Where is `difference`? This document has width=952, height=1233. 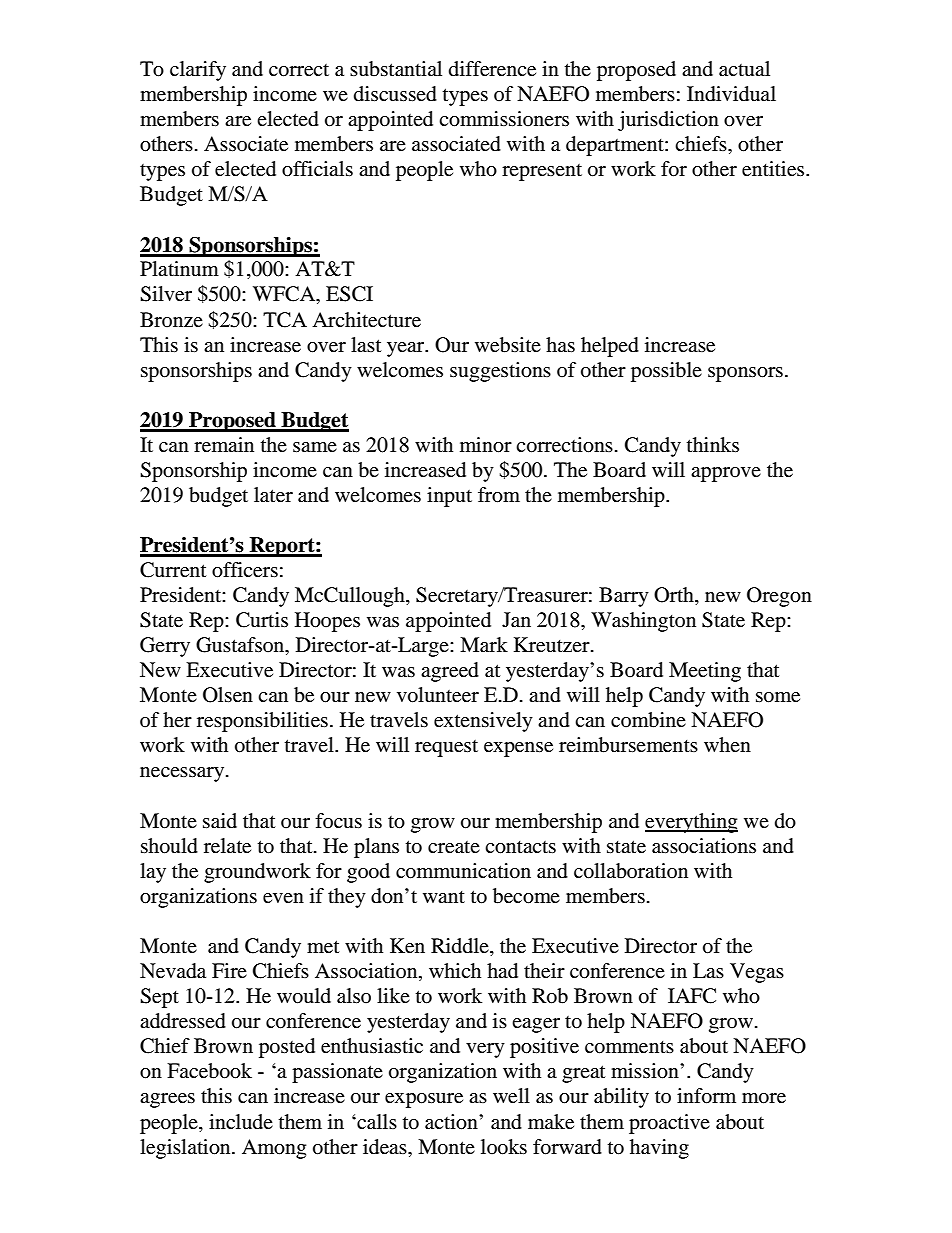
difference is located at coordinates (492, 69).
